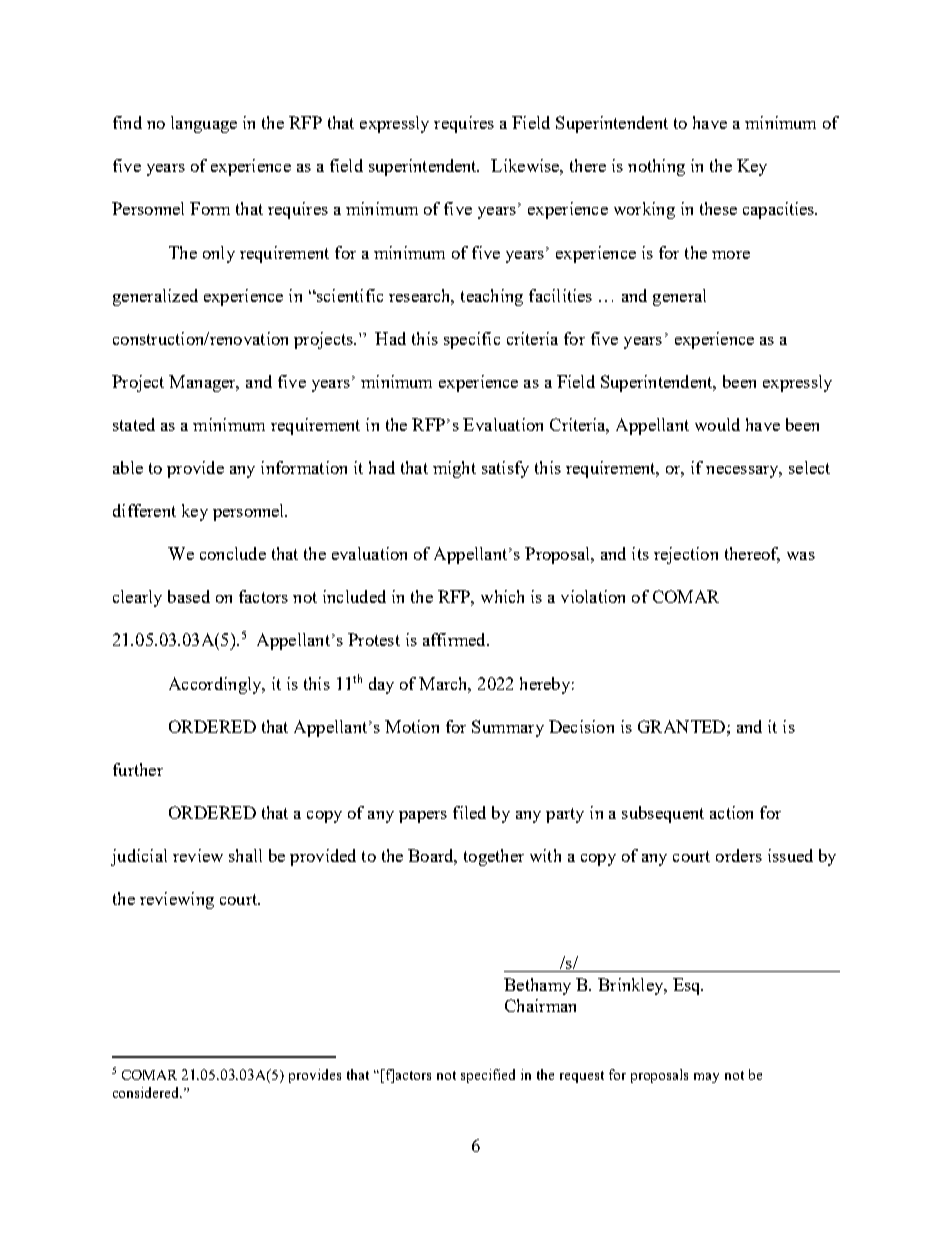  What do you see at coordinates (147, 1092) in the image?
I see `considered` at bounding box center [147, 1092].
